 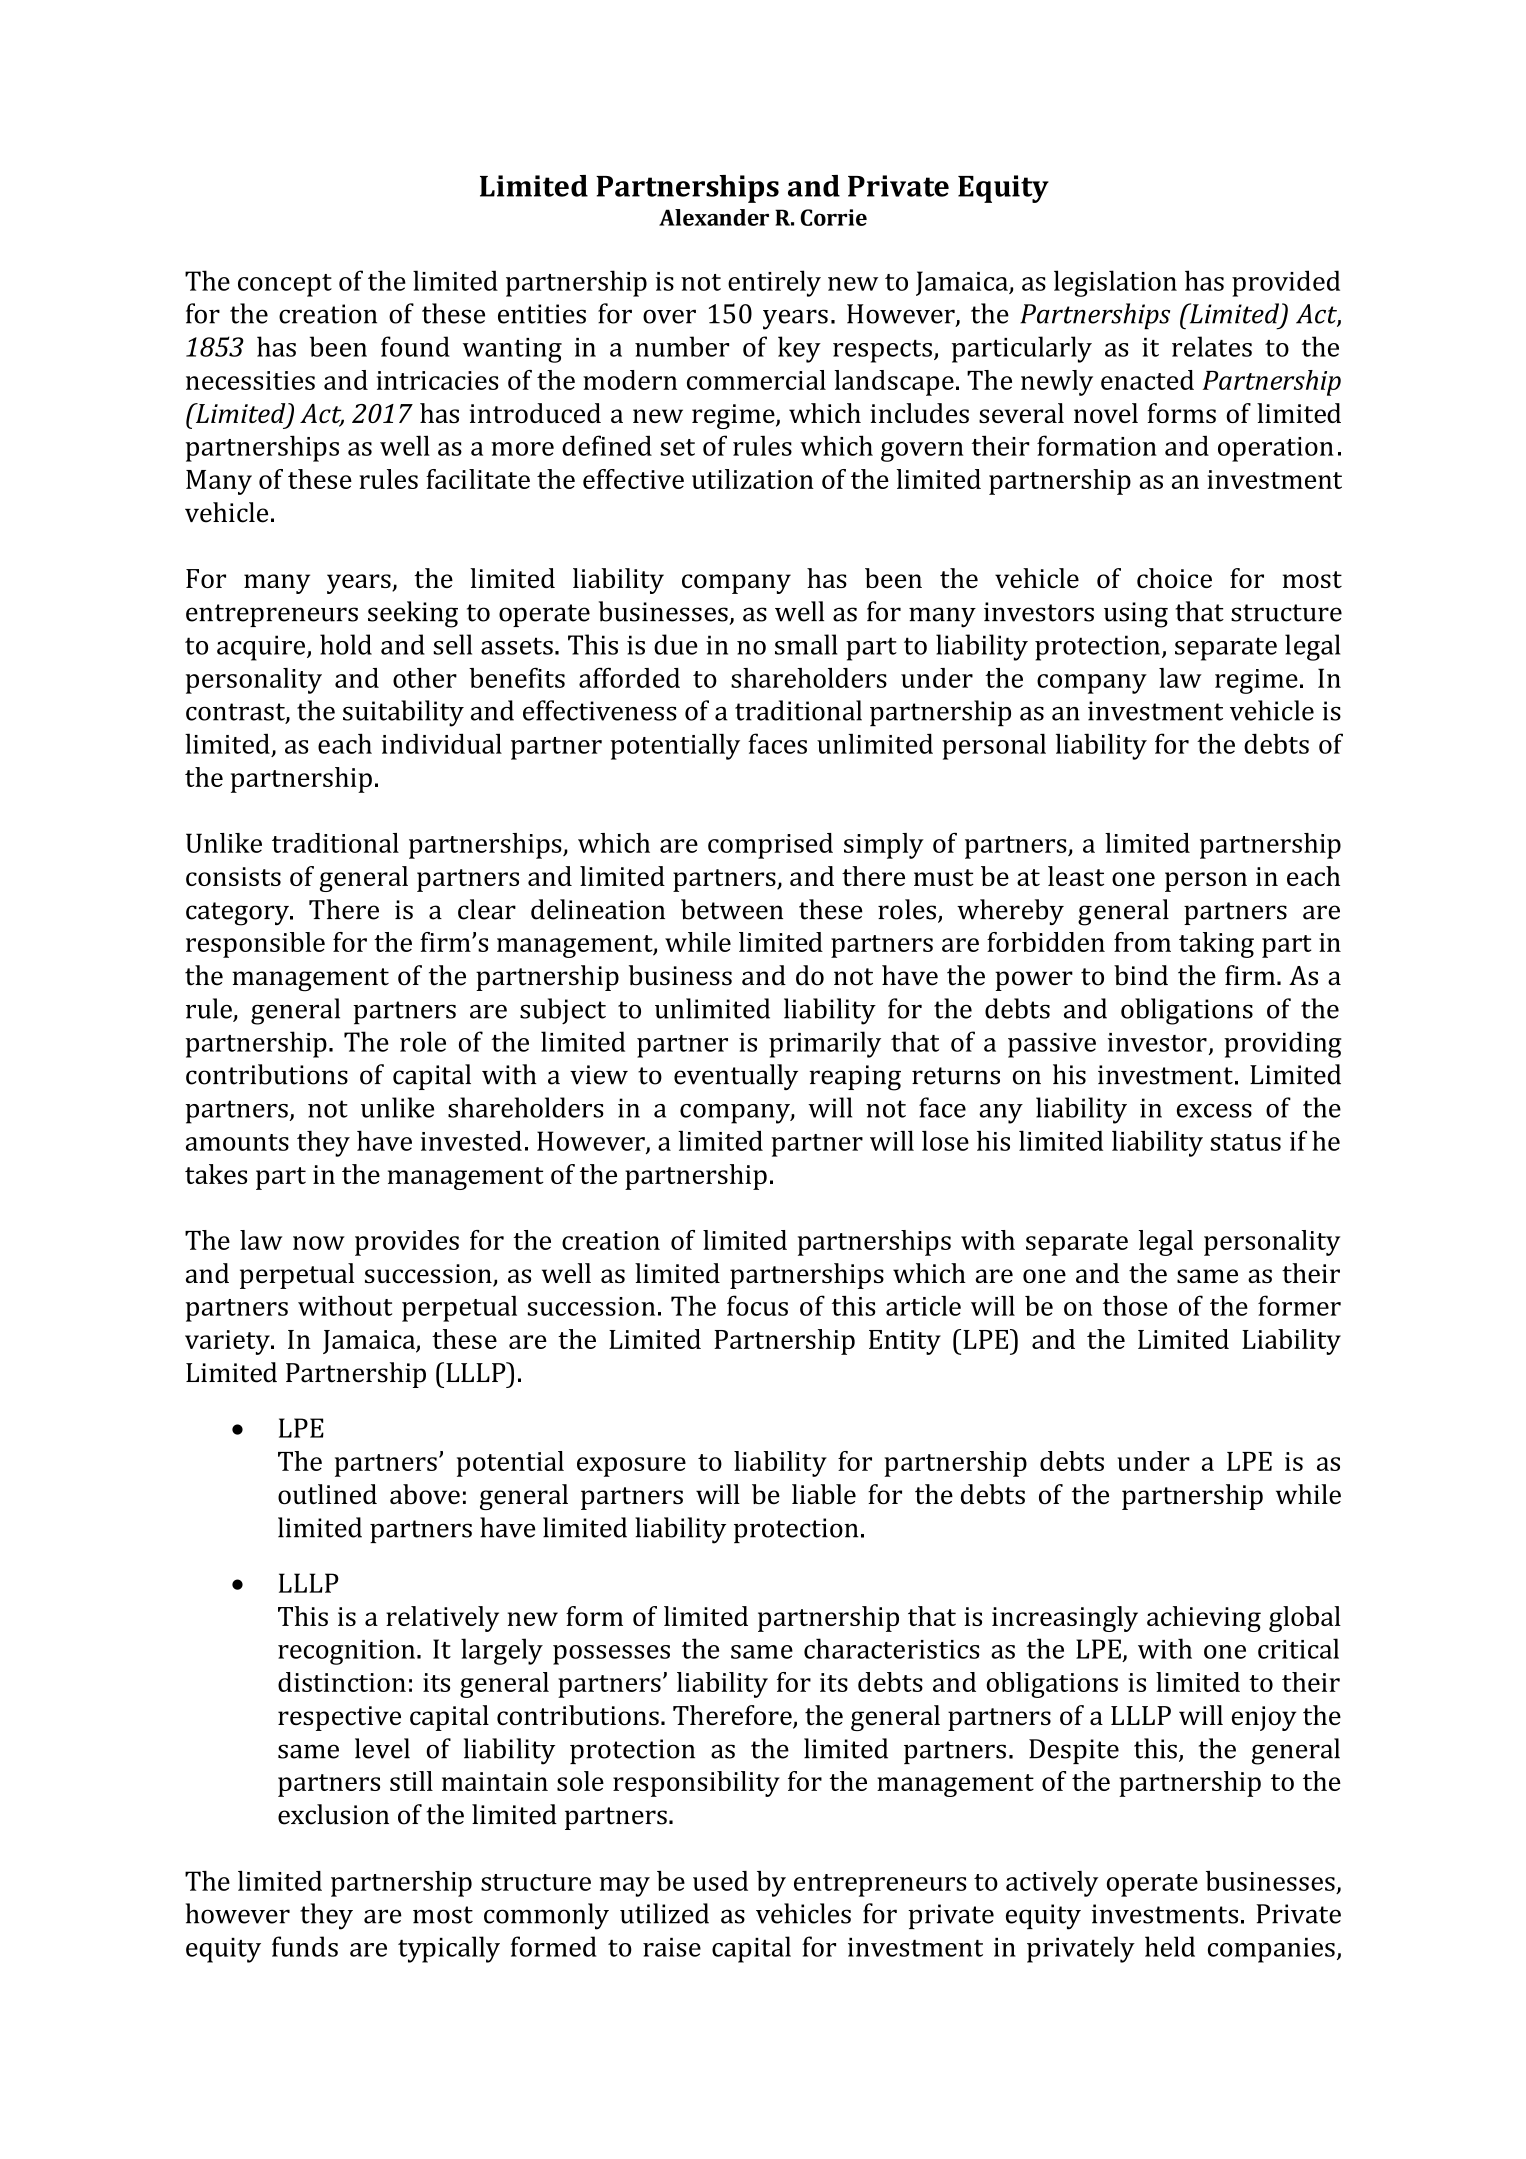 What do you see at coordinates (442, 743) in the page?
I see `individual` at bounding box center [442, 743].
